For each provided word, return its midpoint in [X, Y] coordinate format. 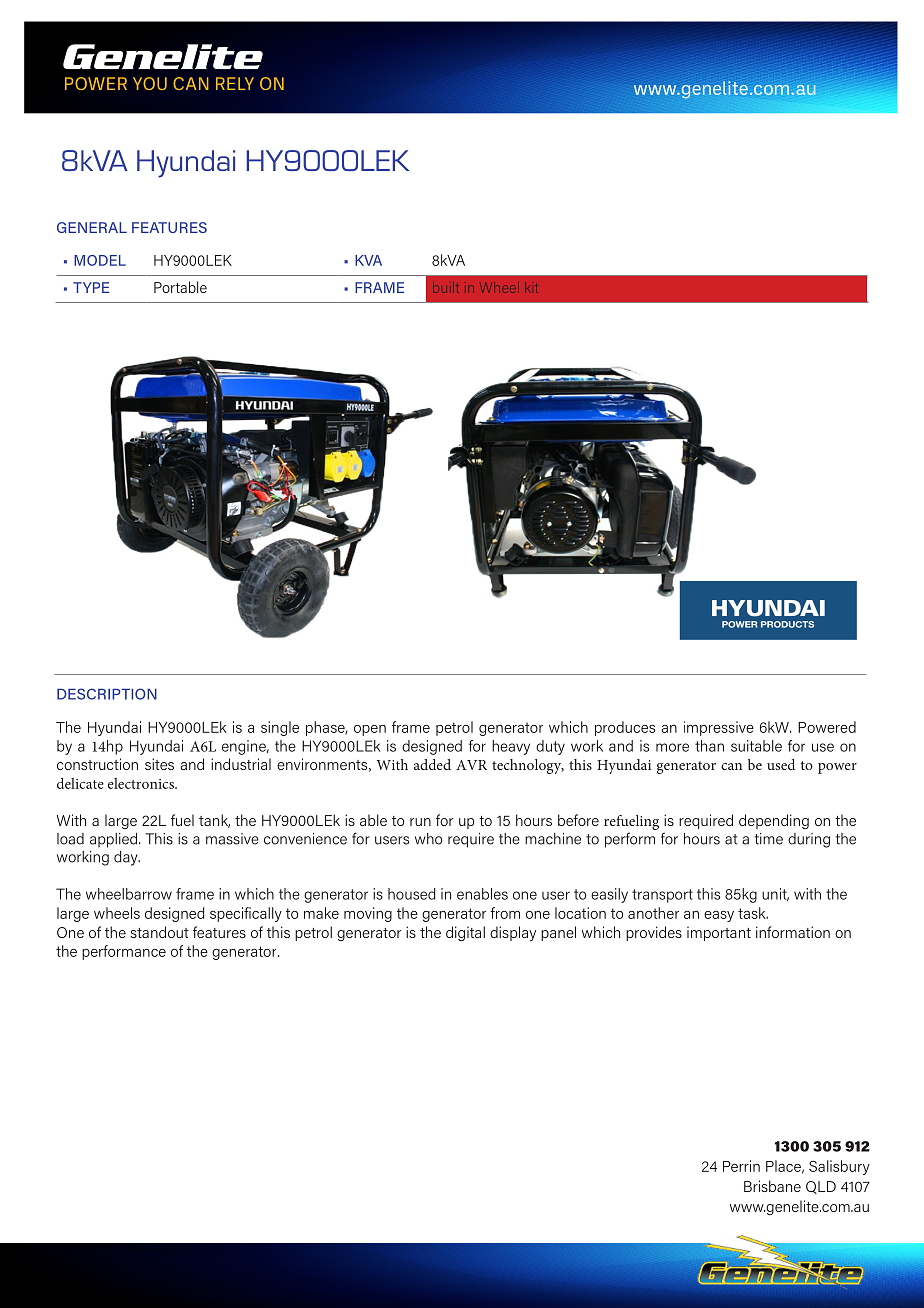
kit [531, 287]
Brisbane [772, 1186]
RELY [235, 83]
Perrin [741, 1166]
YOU [150, 83]
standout [159, 932]
